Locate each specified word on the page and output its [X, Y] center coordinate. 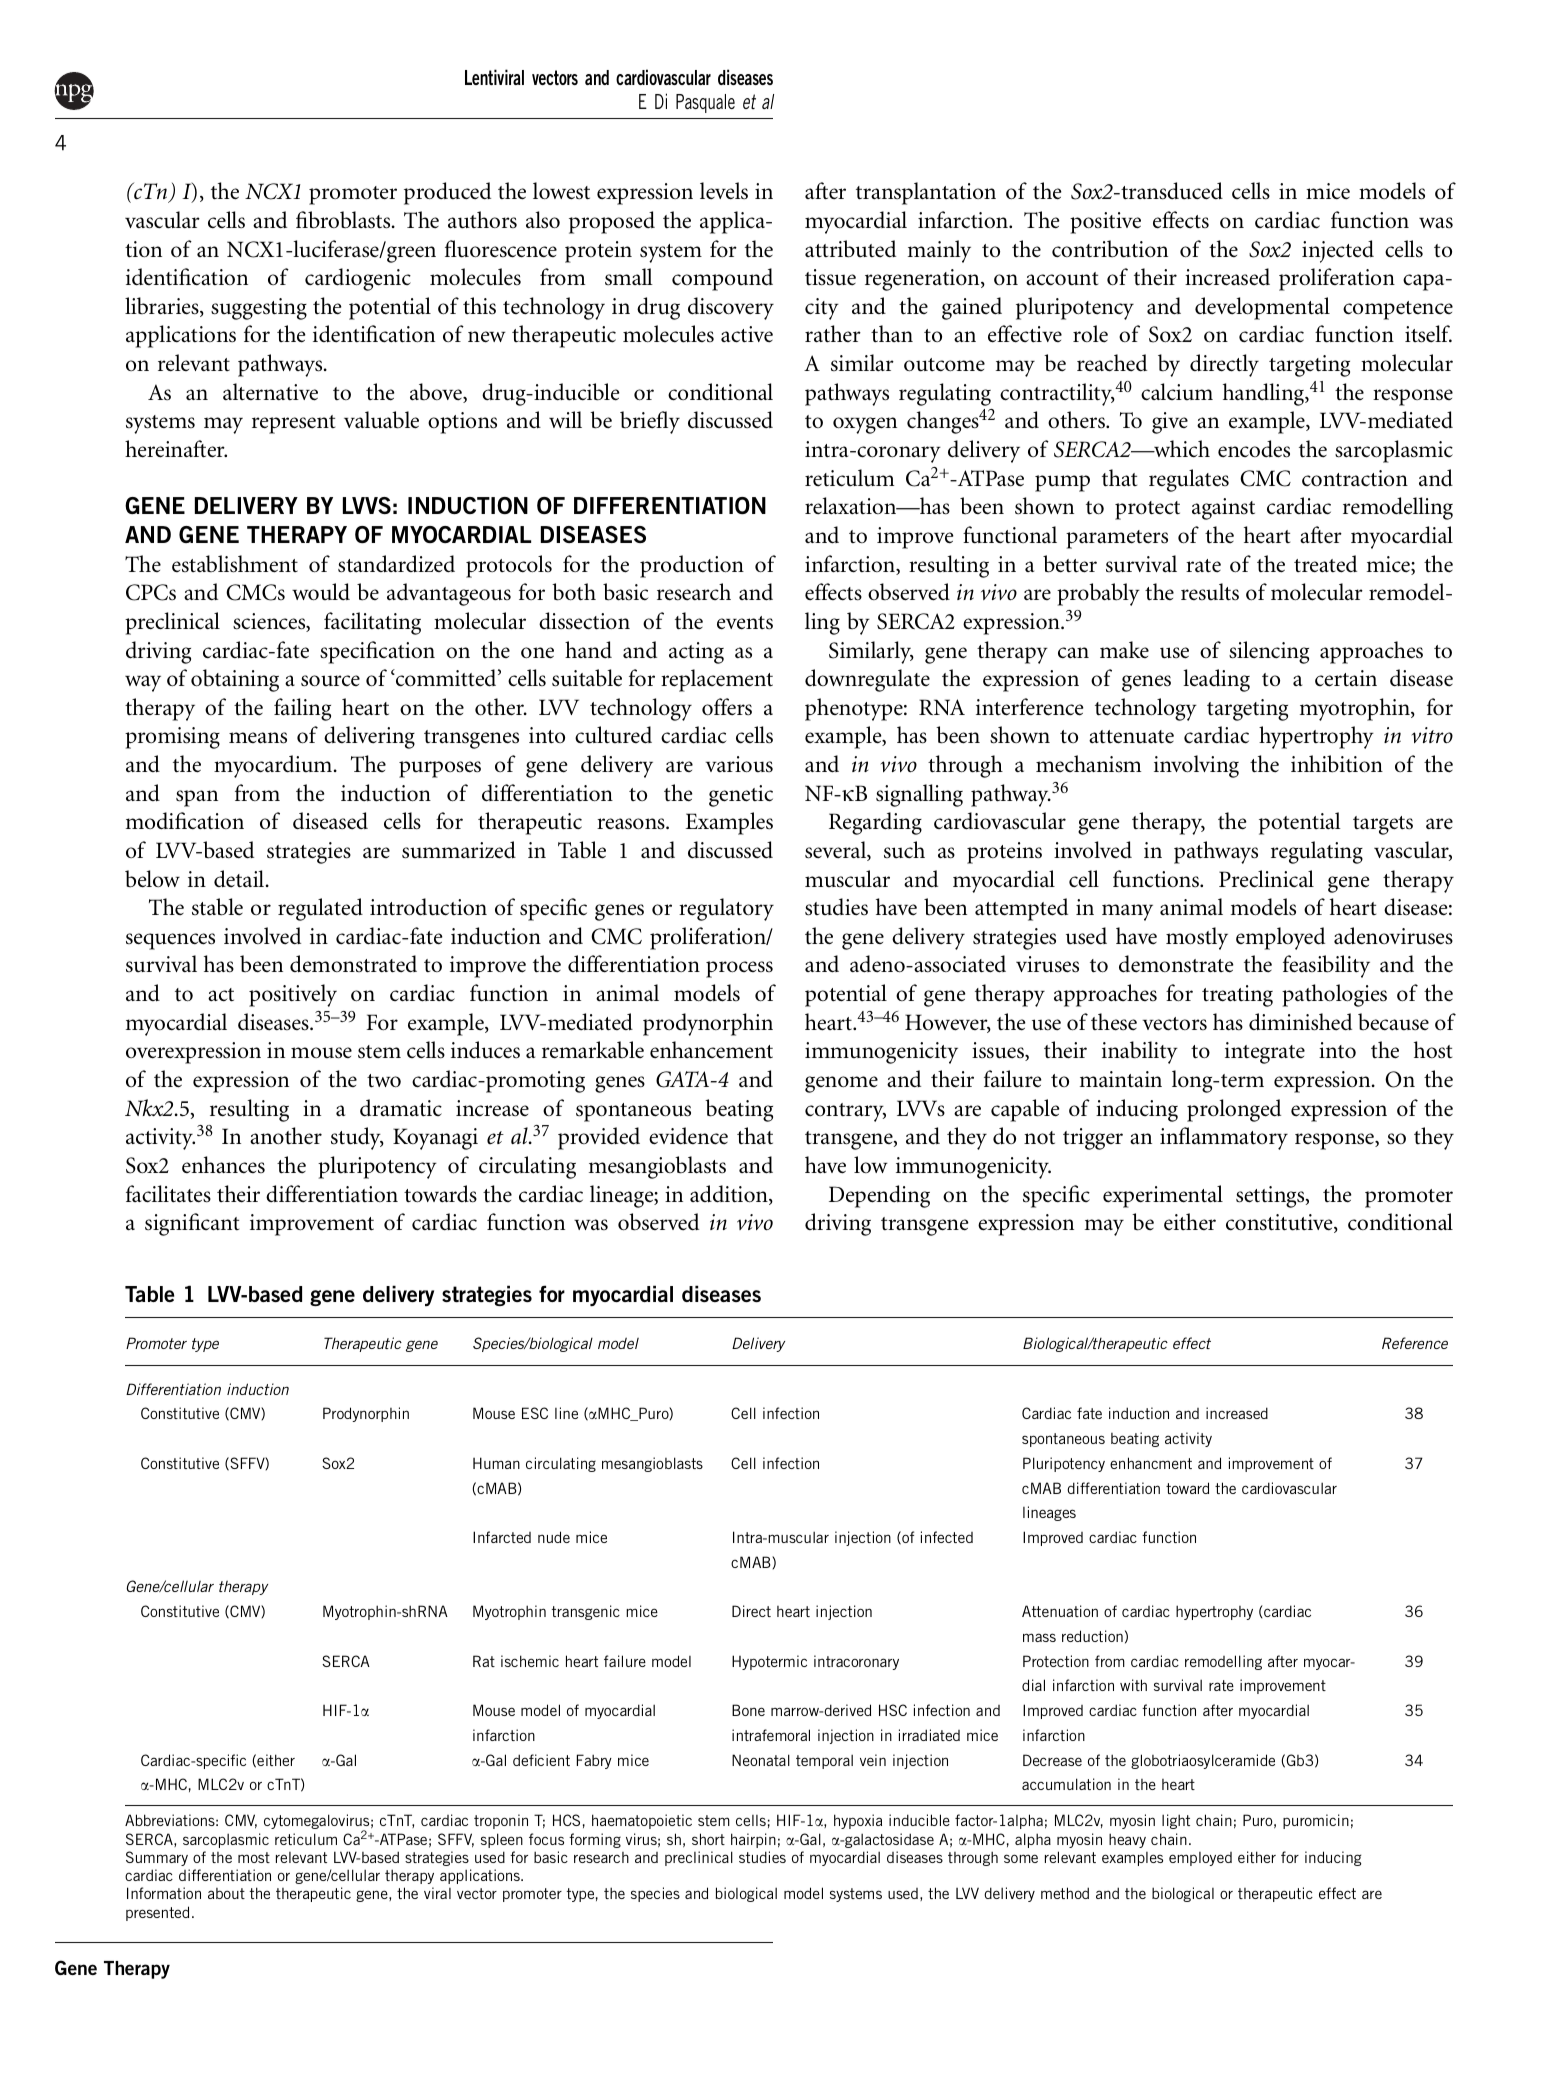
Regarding [875, 823]
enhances [223, 1164]
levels [724, 191]
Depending [879, 1196]
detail [240, 879]
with [1133, 1685]
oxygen [865, 425]
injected [1338, 251]
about [226, 1893]
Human [496, 1463]
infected [947, 1537]
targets [1383, 825]
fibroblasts [344, 220]
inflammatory [1224, 1138]
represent [293, 424]
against [1223, 509]
